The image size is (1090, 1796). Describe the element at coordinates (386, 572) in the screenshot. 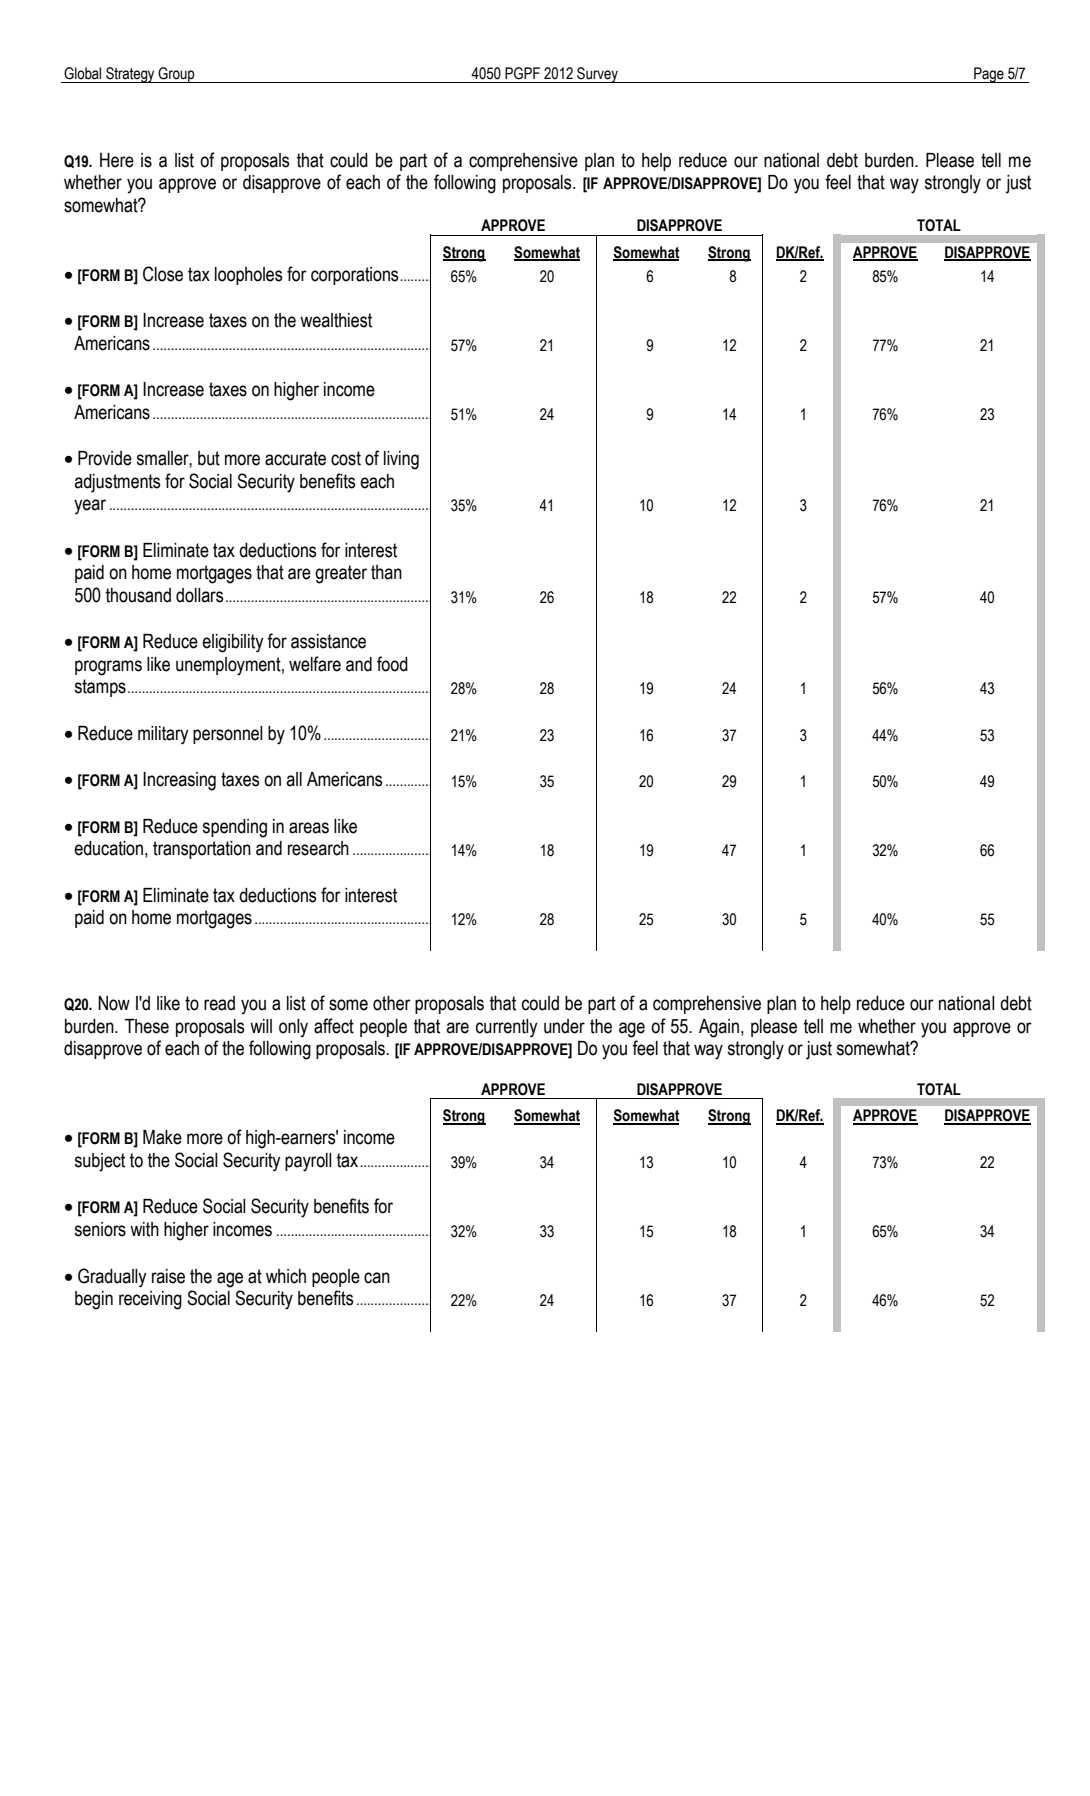

I see `than` at that location.
